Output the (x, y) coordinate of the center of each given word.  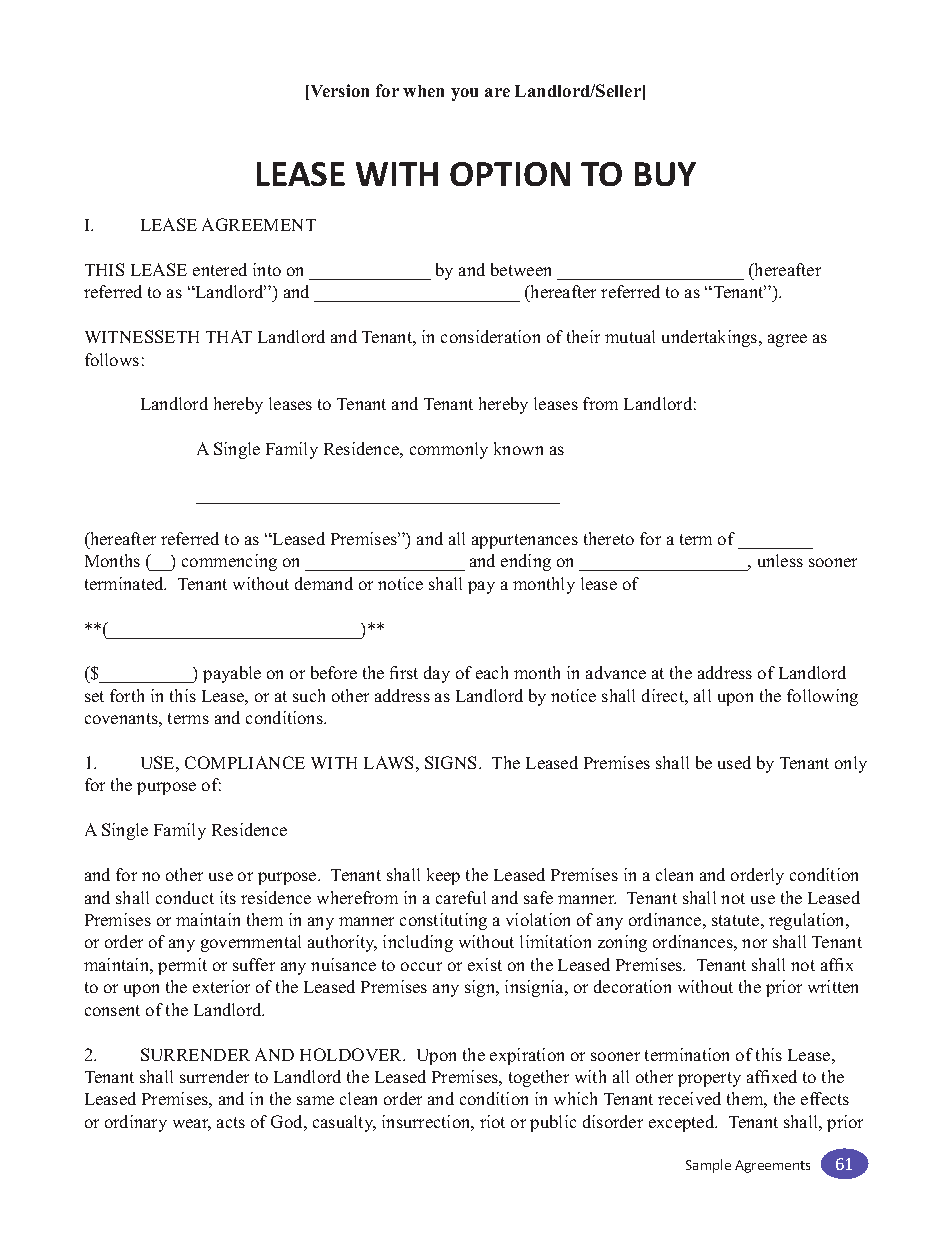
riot (492, 1121)
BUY (665, 174)
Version (338, 92)
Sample (708, 1166)
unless (780, 560)
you (464, 94)
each (492, 672)
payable (232, 674)
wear (192, 1125)
